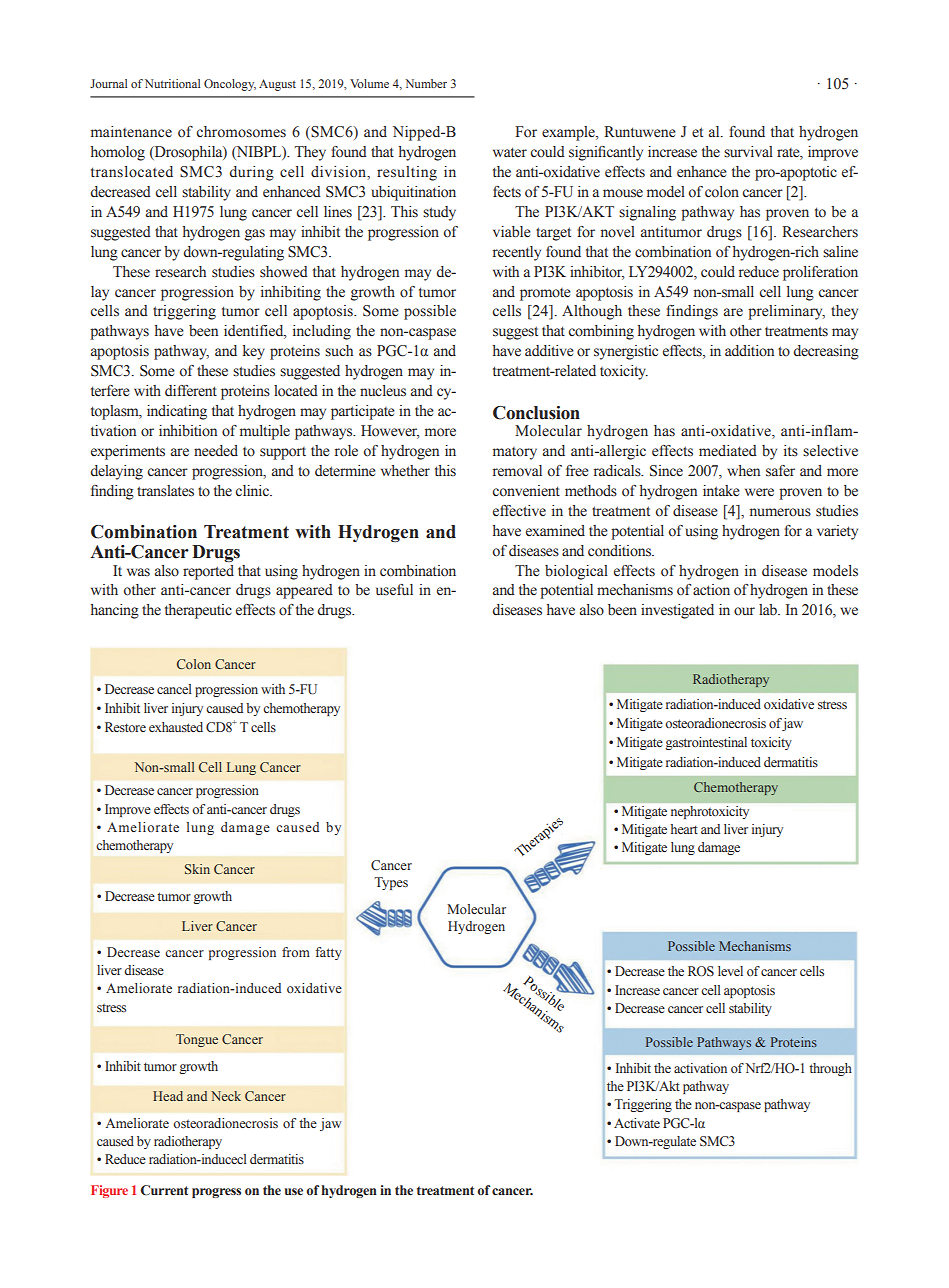  Describe the element at coordinates (391, 883) in the image. I see `Types` at that location.
